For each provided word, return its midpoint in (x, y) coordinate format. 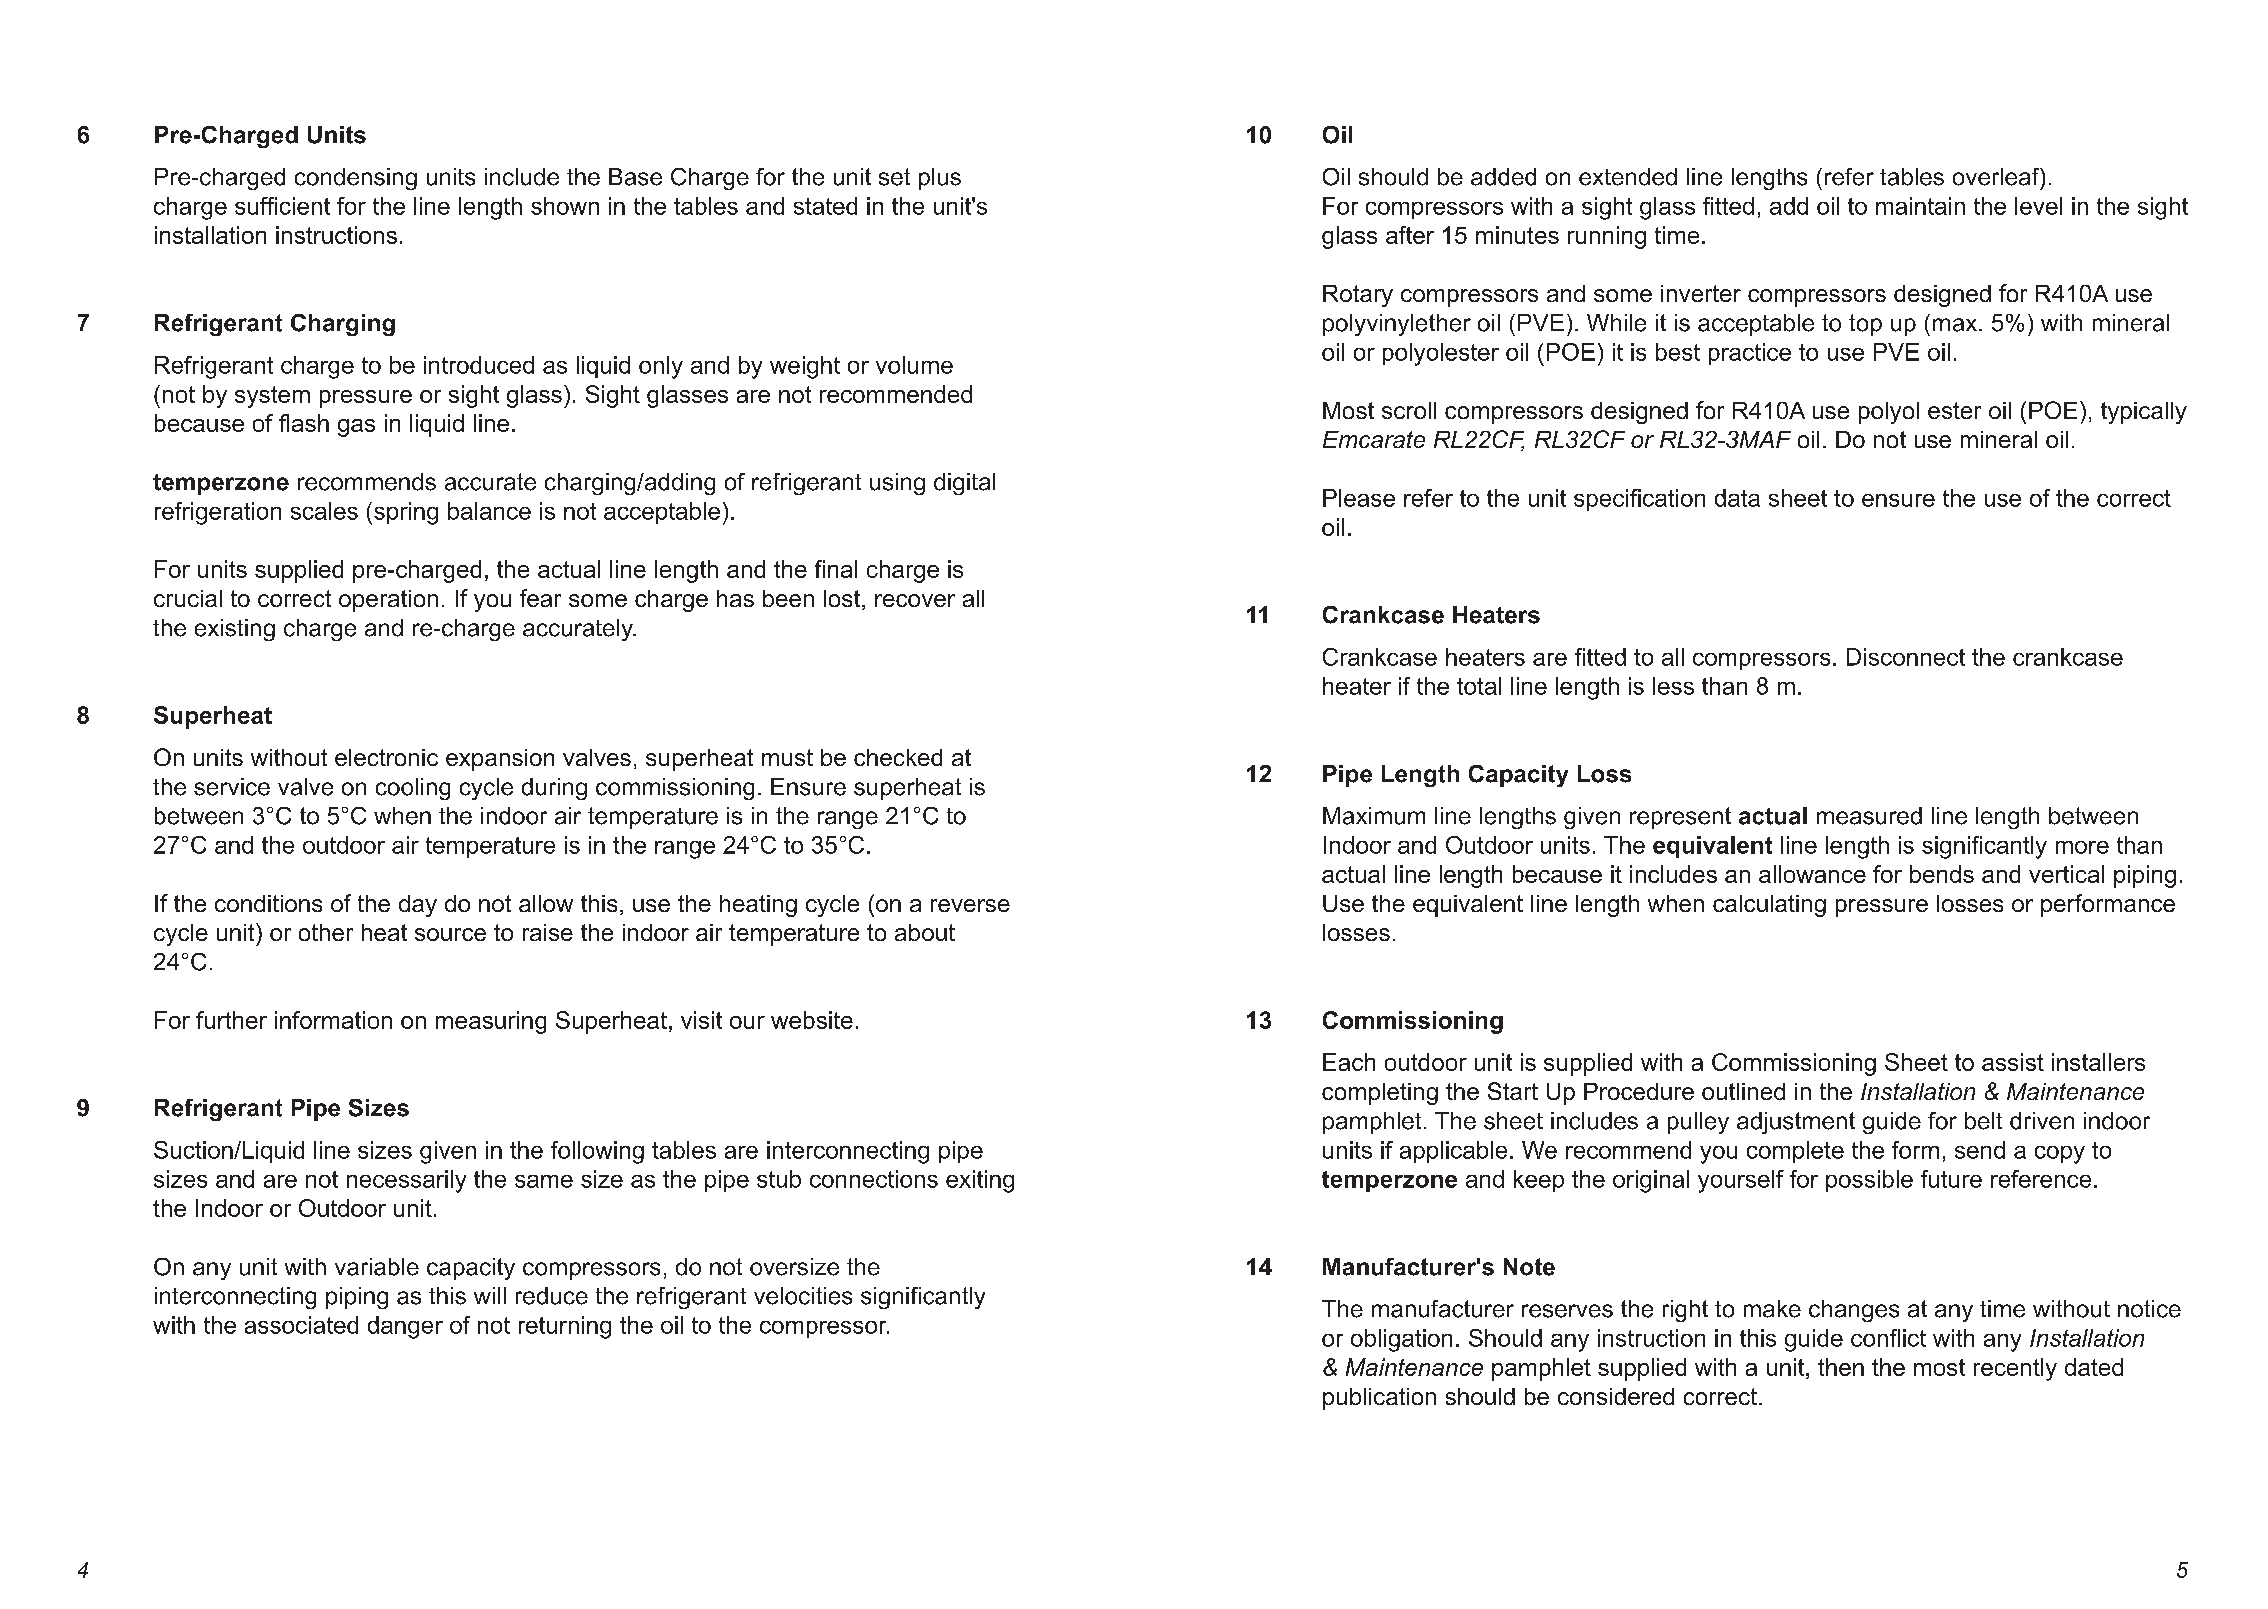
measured (1869, 816)
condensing (356, 179)
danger (405, 1327)
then (1841, 1367)
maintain (1920, 206)
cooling (413, 789)
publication (1379, 1399)
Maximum (1374, 816)
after (1410, 235)
